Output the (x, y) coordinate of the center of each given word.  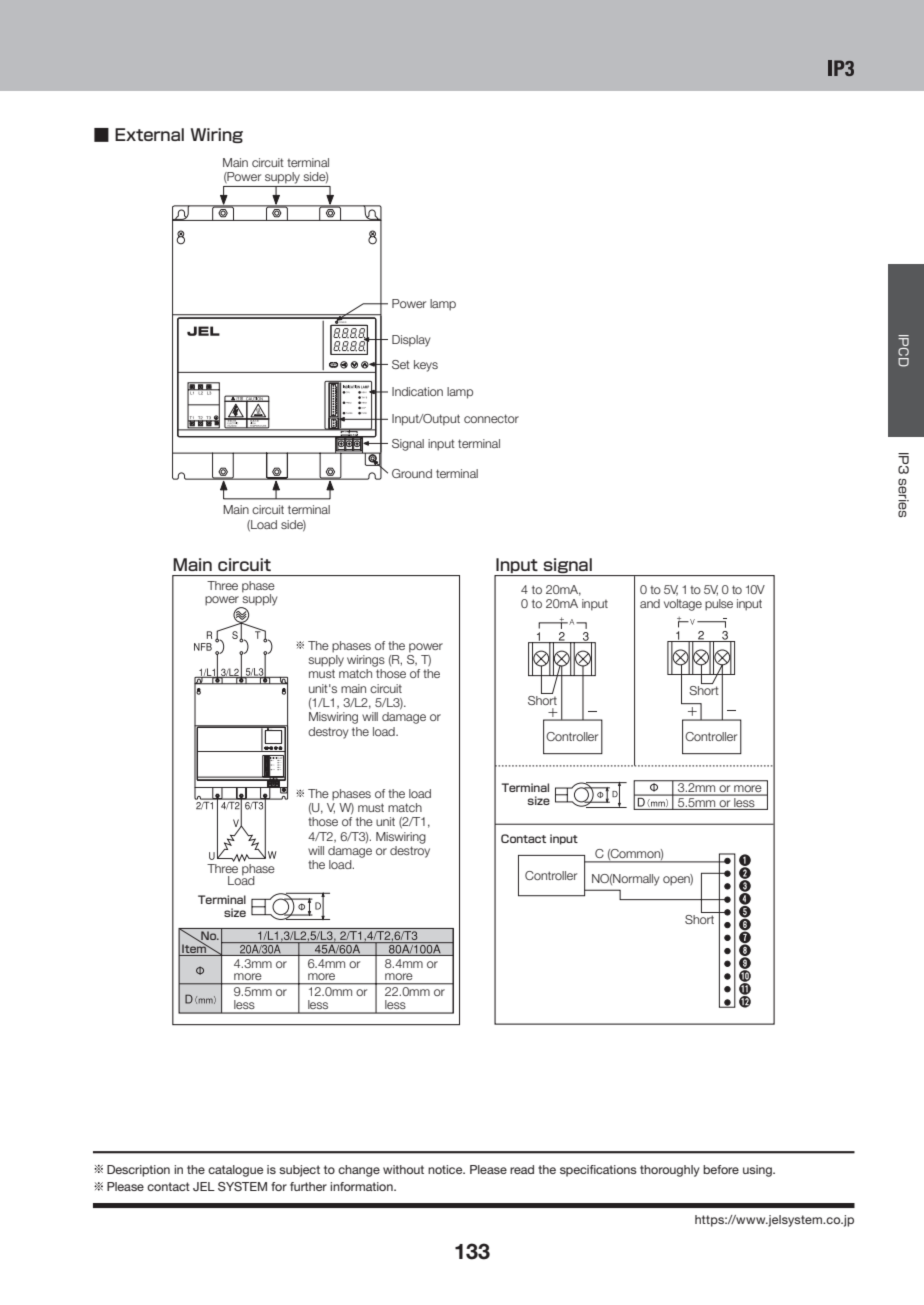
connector (491, 418)
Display (411, 341)
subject (299, 1171)
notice (446, 1169)
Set (401, 364)
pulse (719, 605)
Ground (412, 473)
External (149, 134)
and (650, 603)
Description (138, 1171)
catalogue (235, 1171)
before (721, 1169)
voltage (683, 605)
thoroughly (670, 1171)
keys (426, 366)
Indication (417, 391)
